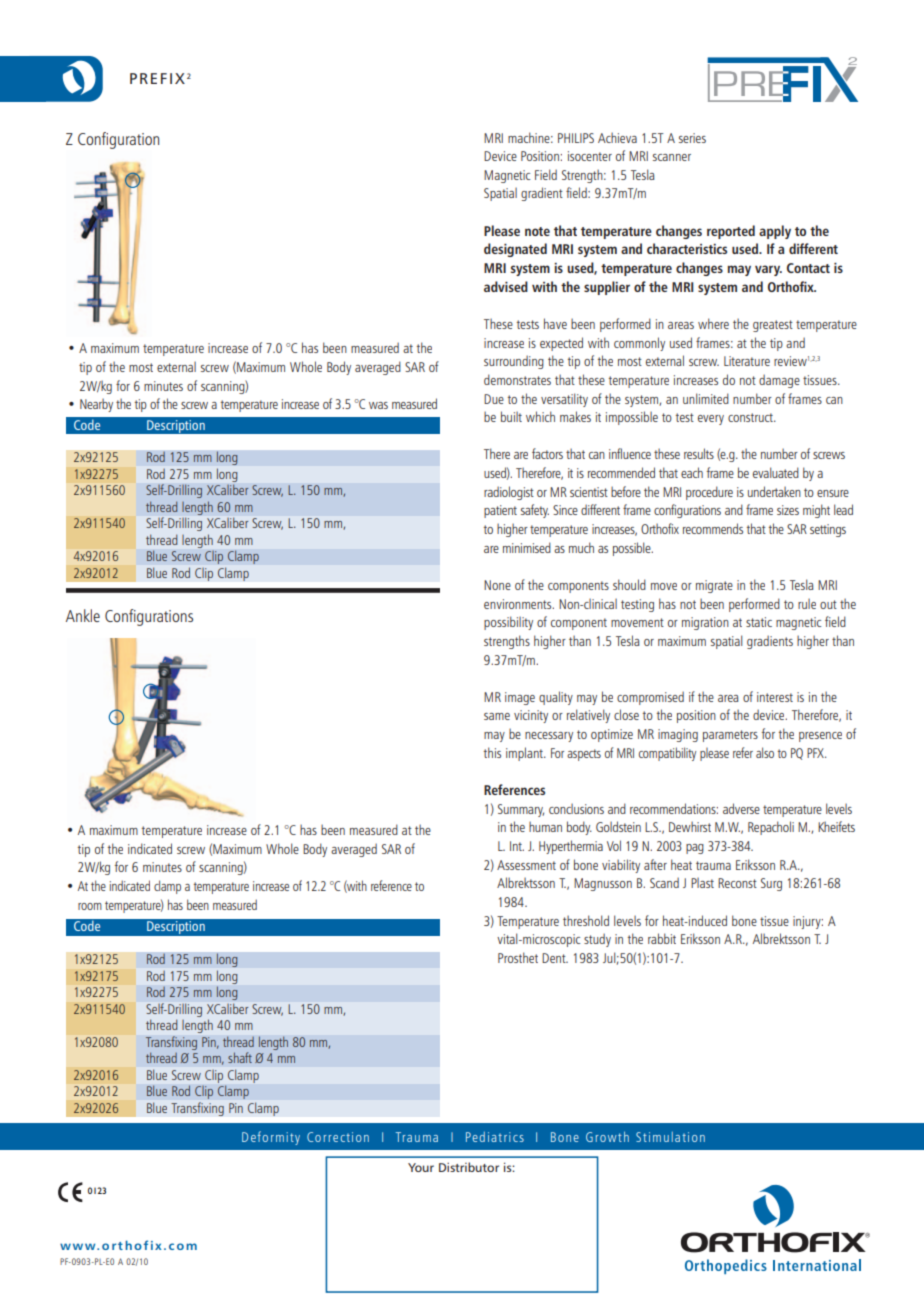  Describe the element at coordinates (692, 138) in the screenshot. I see `series` at that location.
